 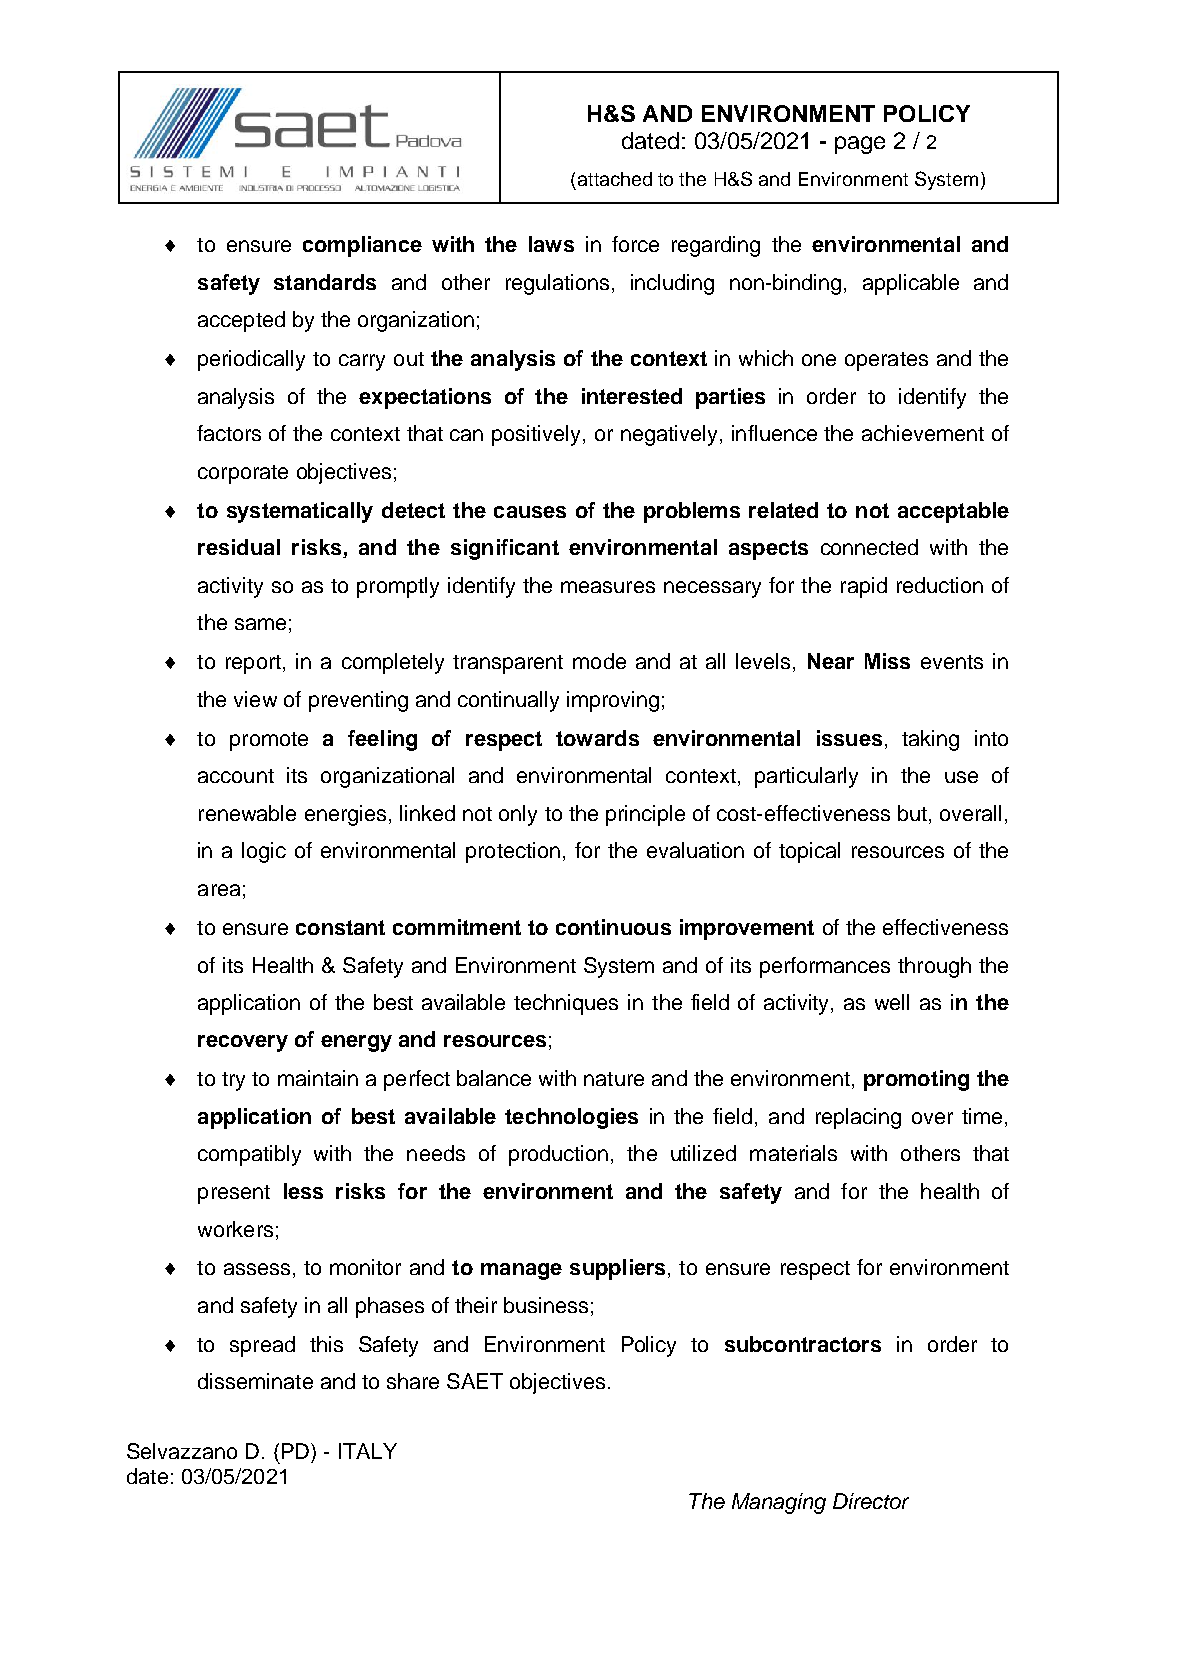 I want to click on Miss, so click(x=887, y=661).
